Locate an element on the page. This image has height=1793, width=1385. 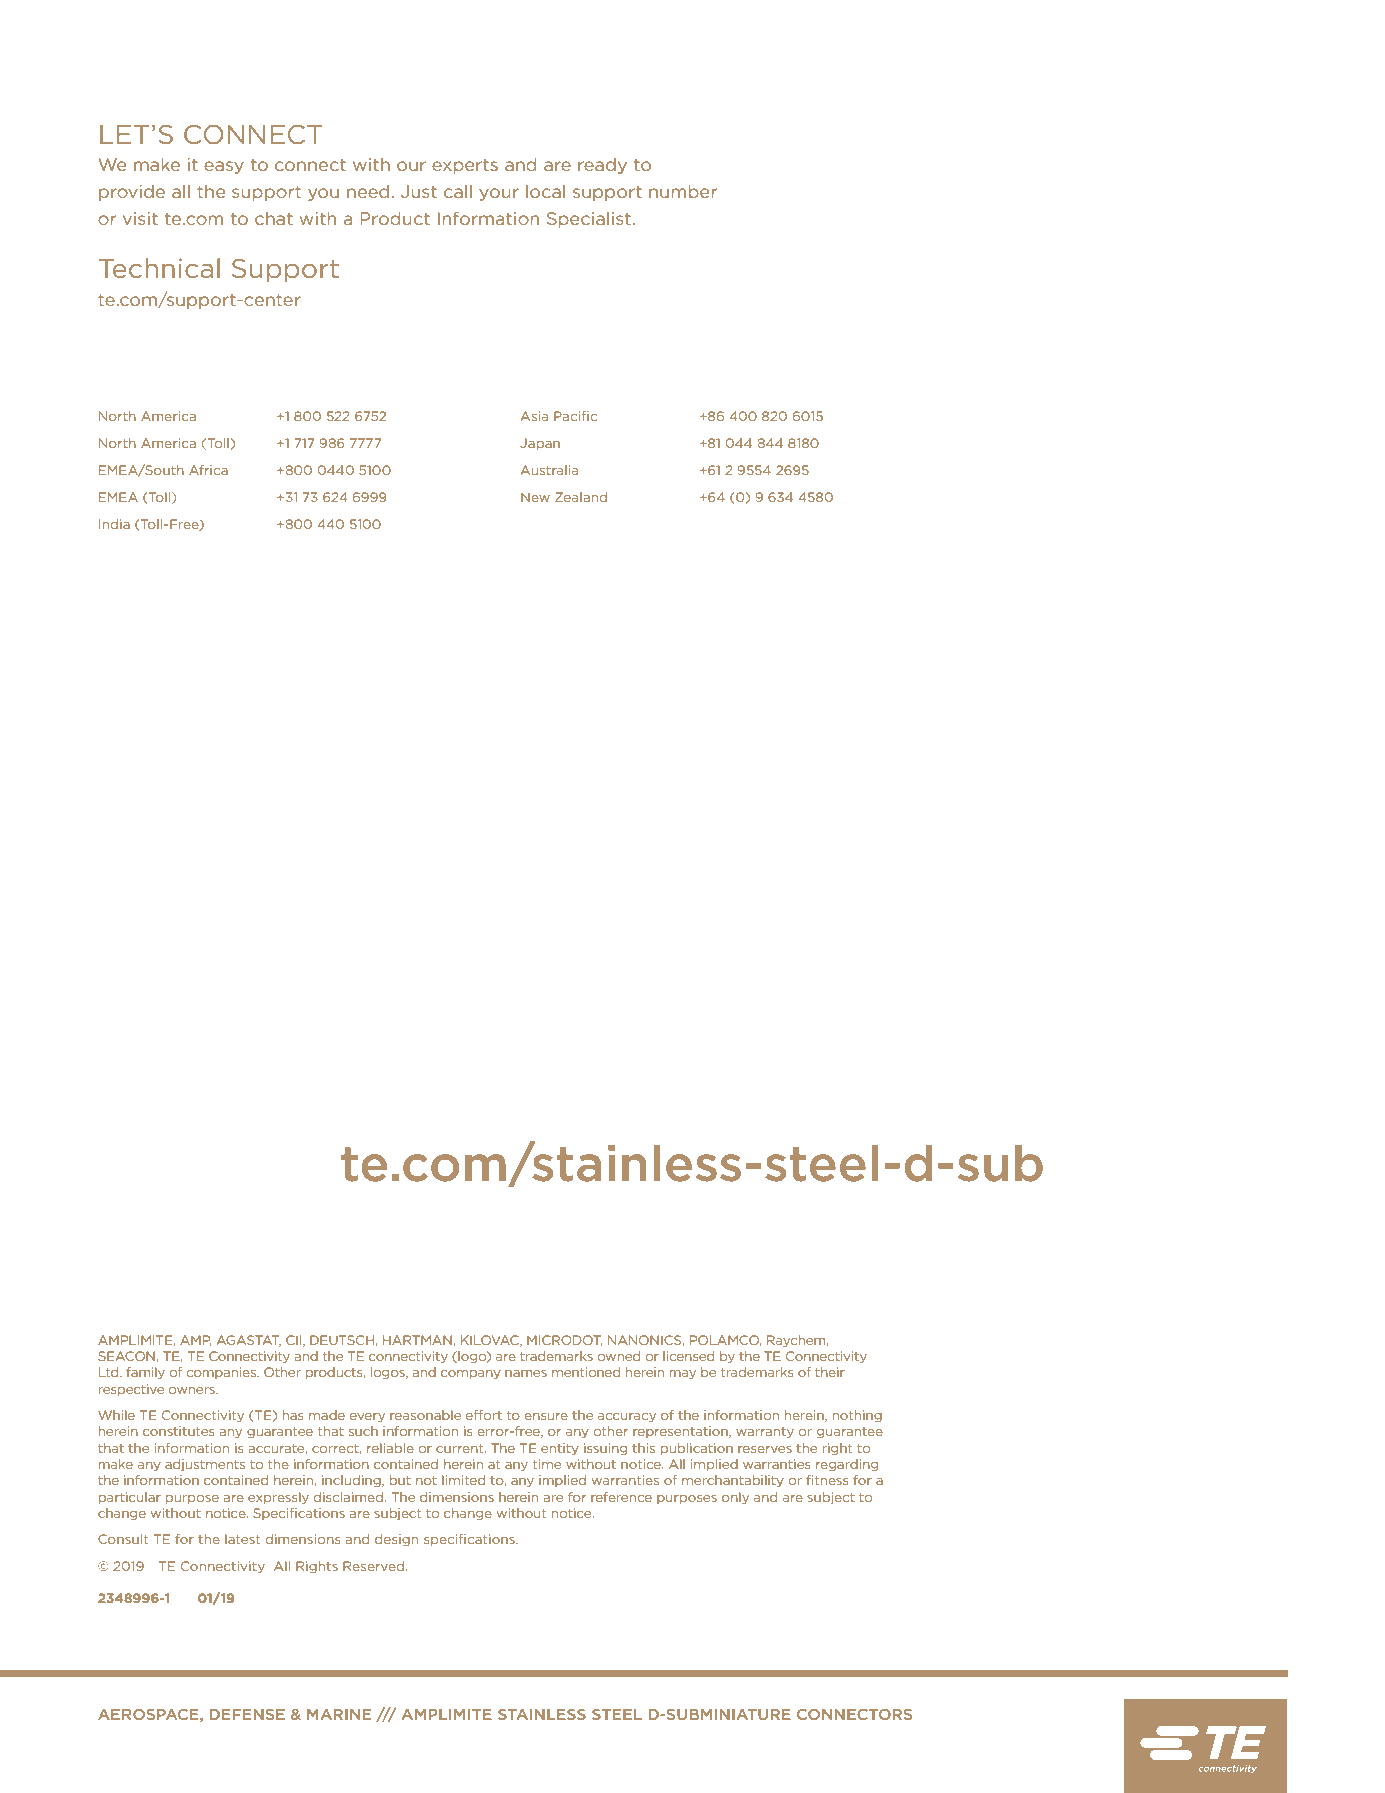
Reserved is located at coordinates (373, 1566).
